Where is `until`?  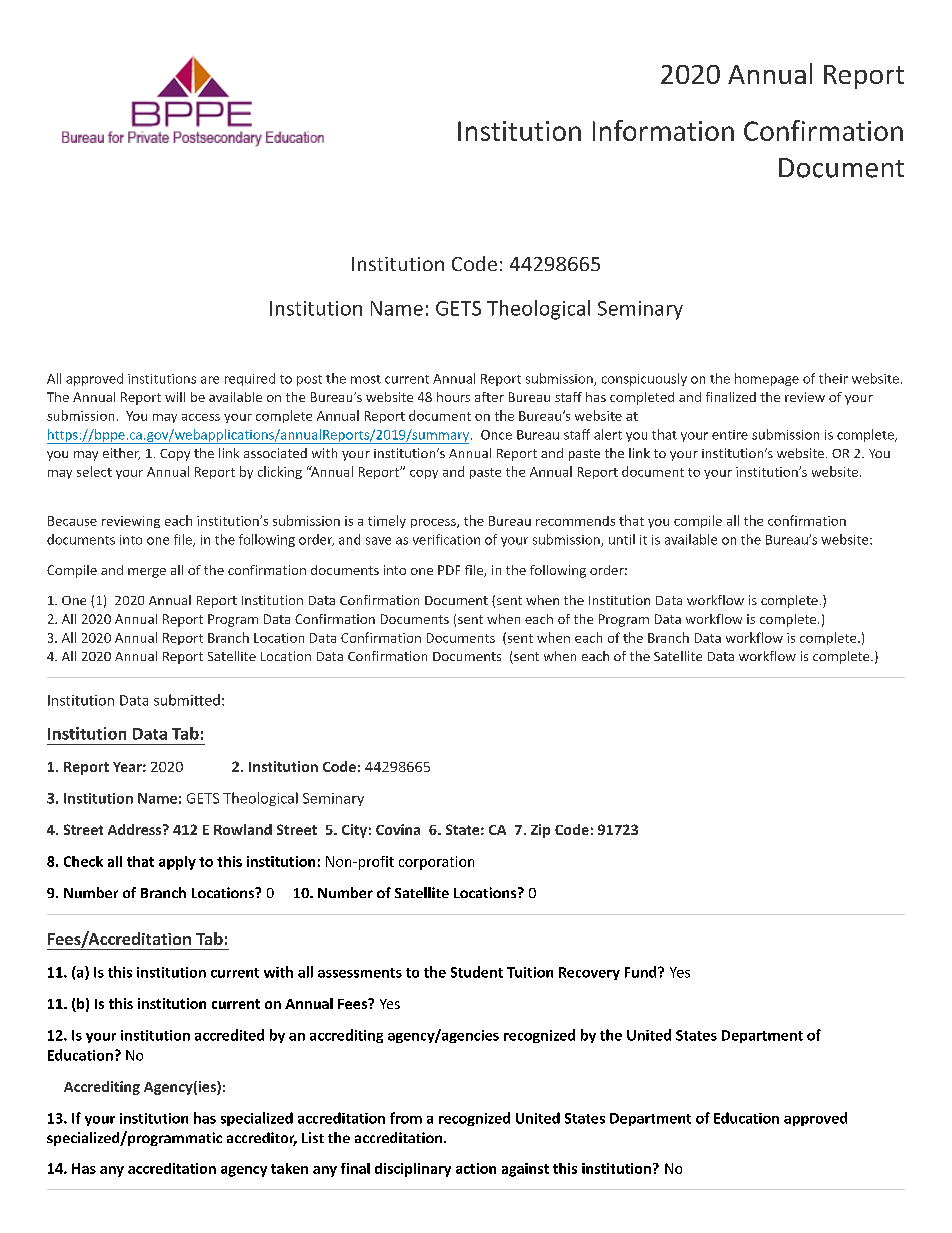 until is located at coordinates (622, 539).
